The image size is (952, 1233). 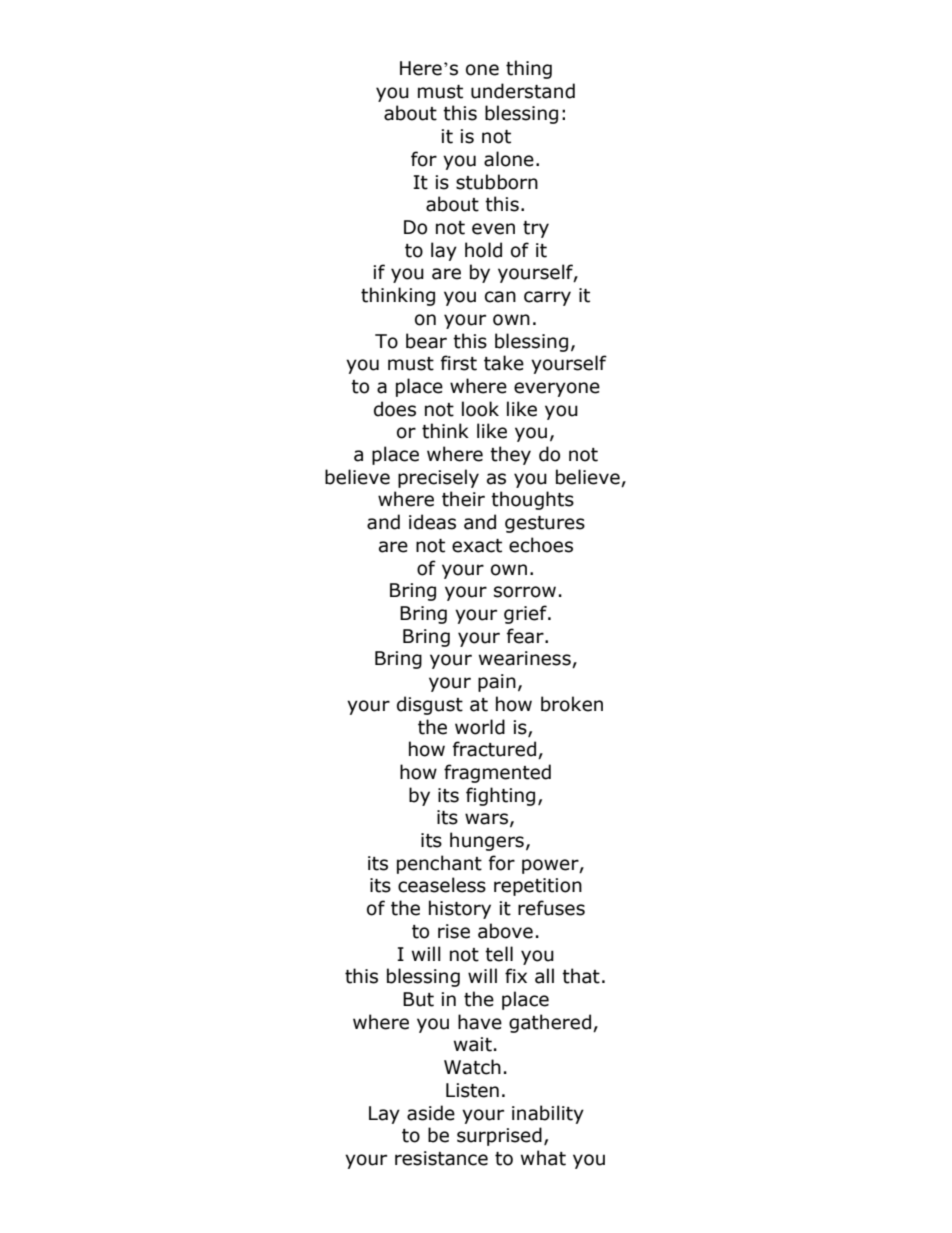 I want to click on alone, so click(x=509, y=159).
